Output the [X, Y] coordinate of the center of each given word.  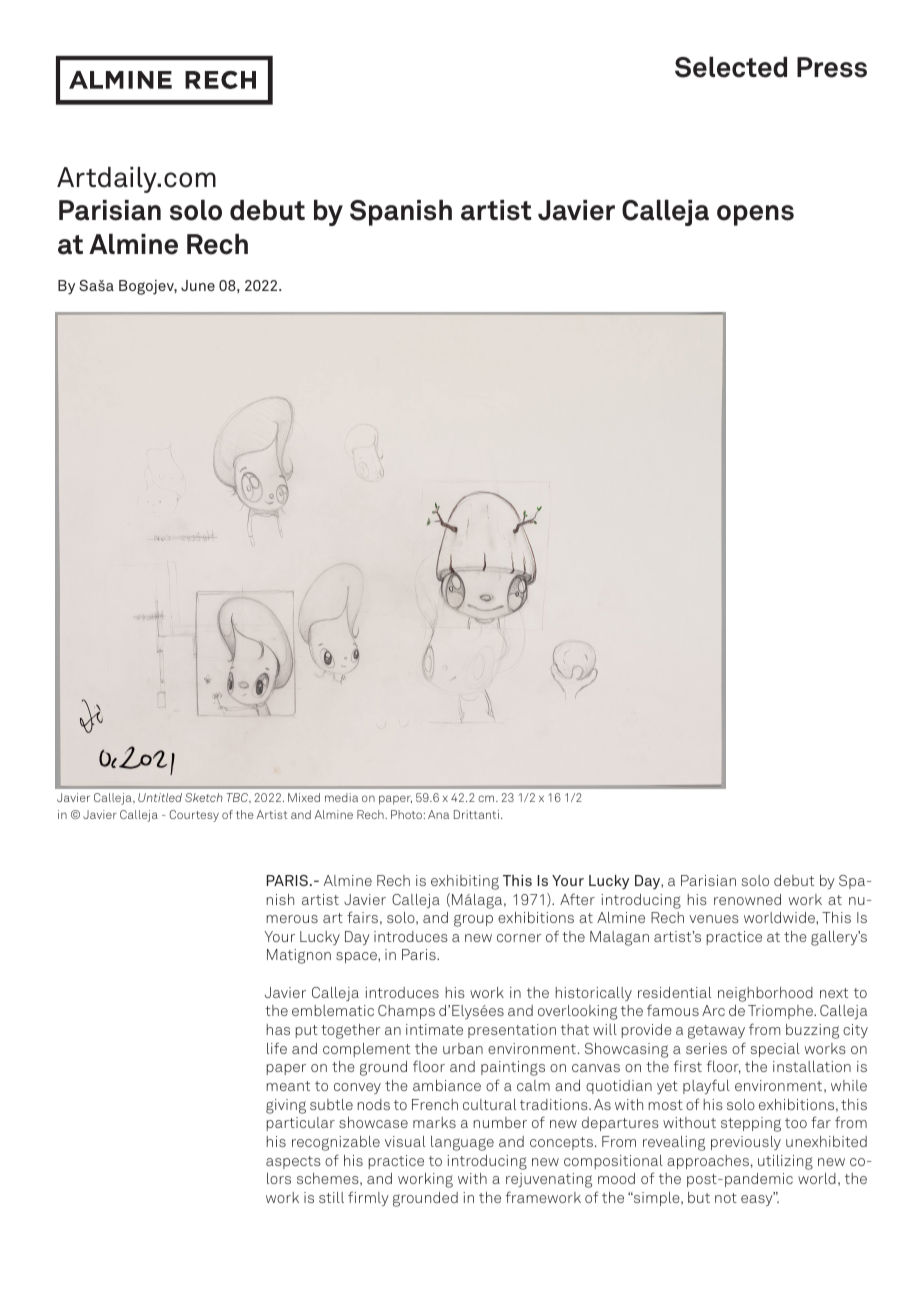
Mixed [304, 797]
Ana [438, 814]
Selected [731, 67]
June [198, 285]
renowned [747, 899]
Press [832, 67]
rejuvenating [549, 1180]
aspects [293, 1162]
